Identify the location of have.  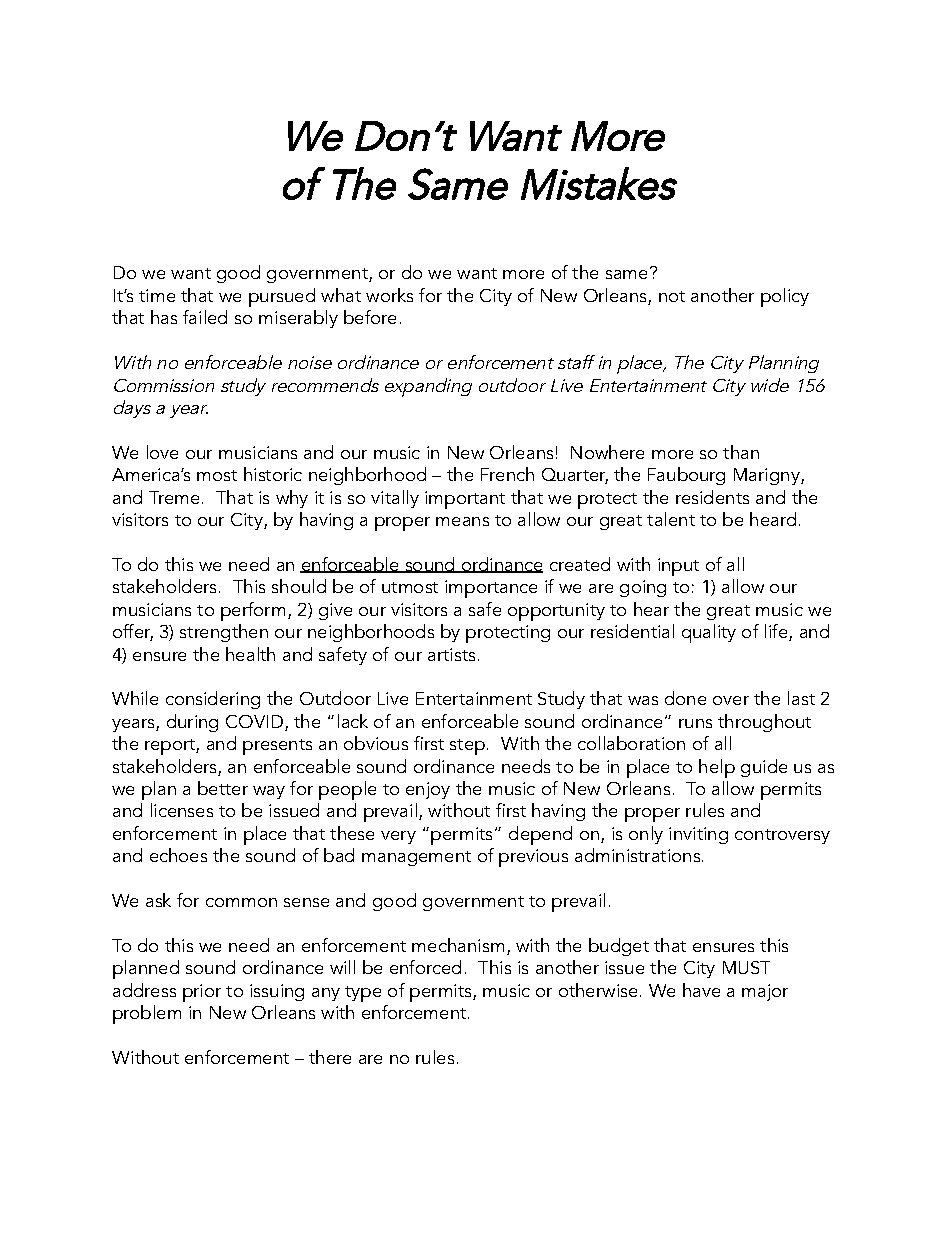
(701, 990).
